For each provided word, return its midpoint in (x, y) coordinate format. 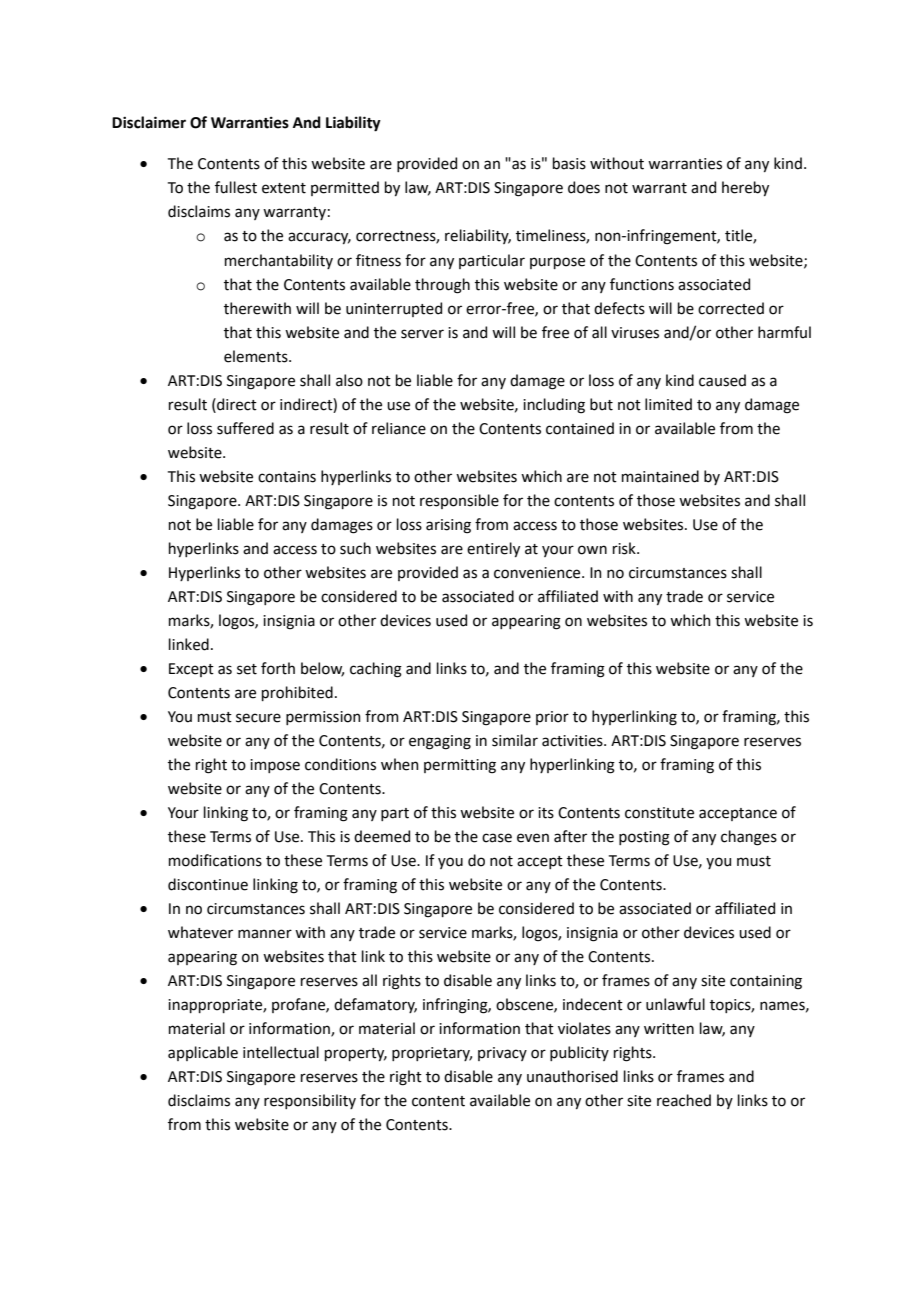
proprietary (432, 1054)
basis (569, 163)
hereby (745, 188)
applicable (203, 1053)
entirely (493, 549)
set (247, 669)
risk (625, 548)
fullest (236, 187)
